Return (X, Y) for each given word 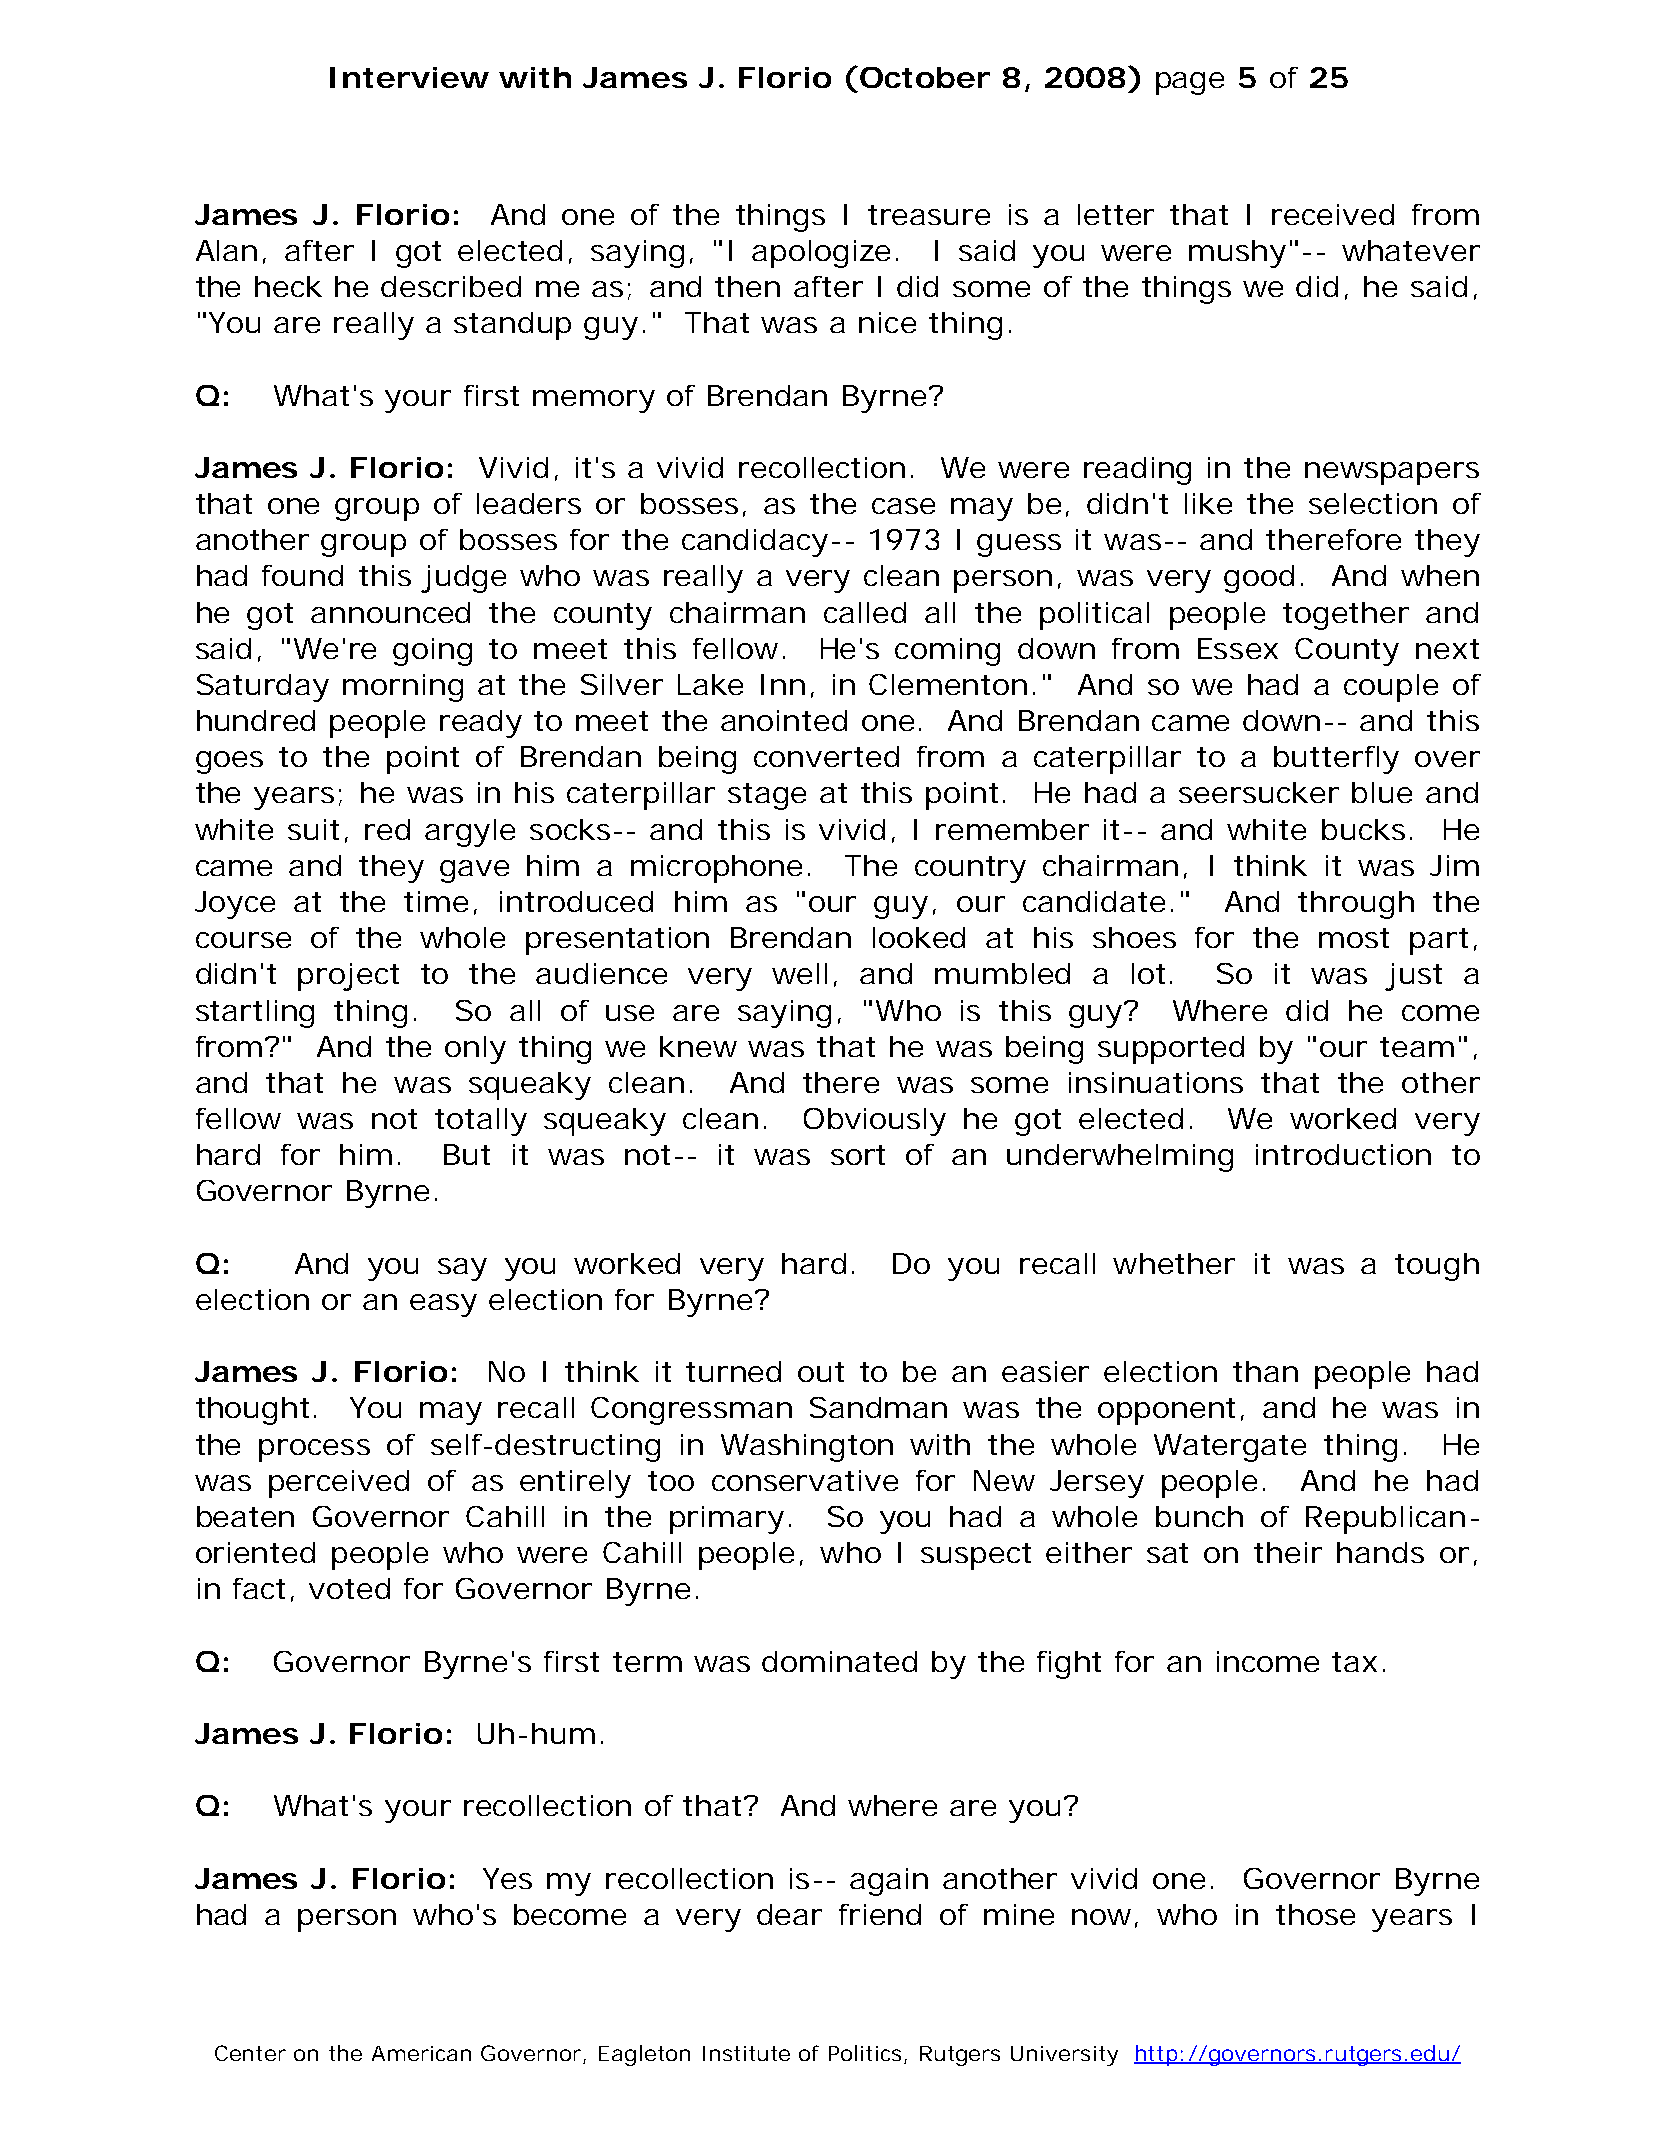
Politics (865, 2053)
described (451, 286)
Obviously (875, 1122)
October (925, 77)
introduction (1343, 1154)
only (475, 1050)
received (1333, 214)
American (421, 2053)
